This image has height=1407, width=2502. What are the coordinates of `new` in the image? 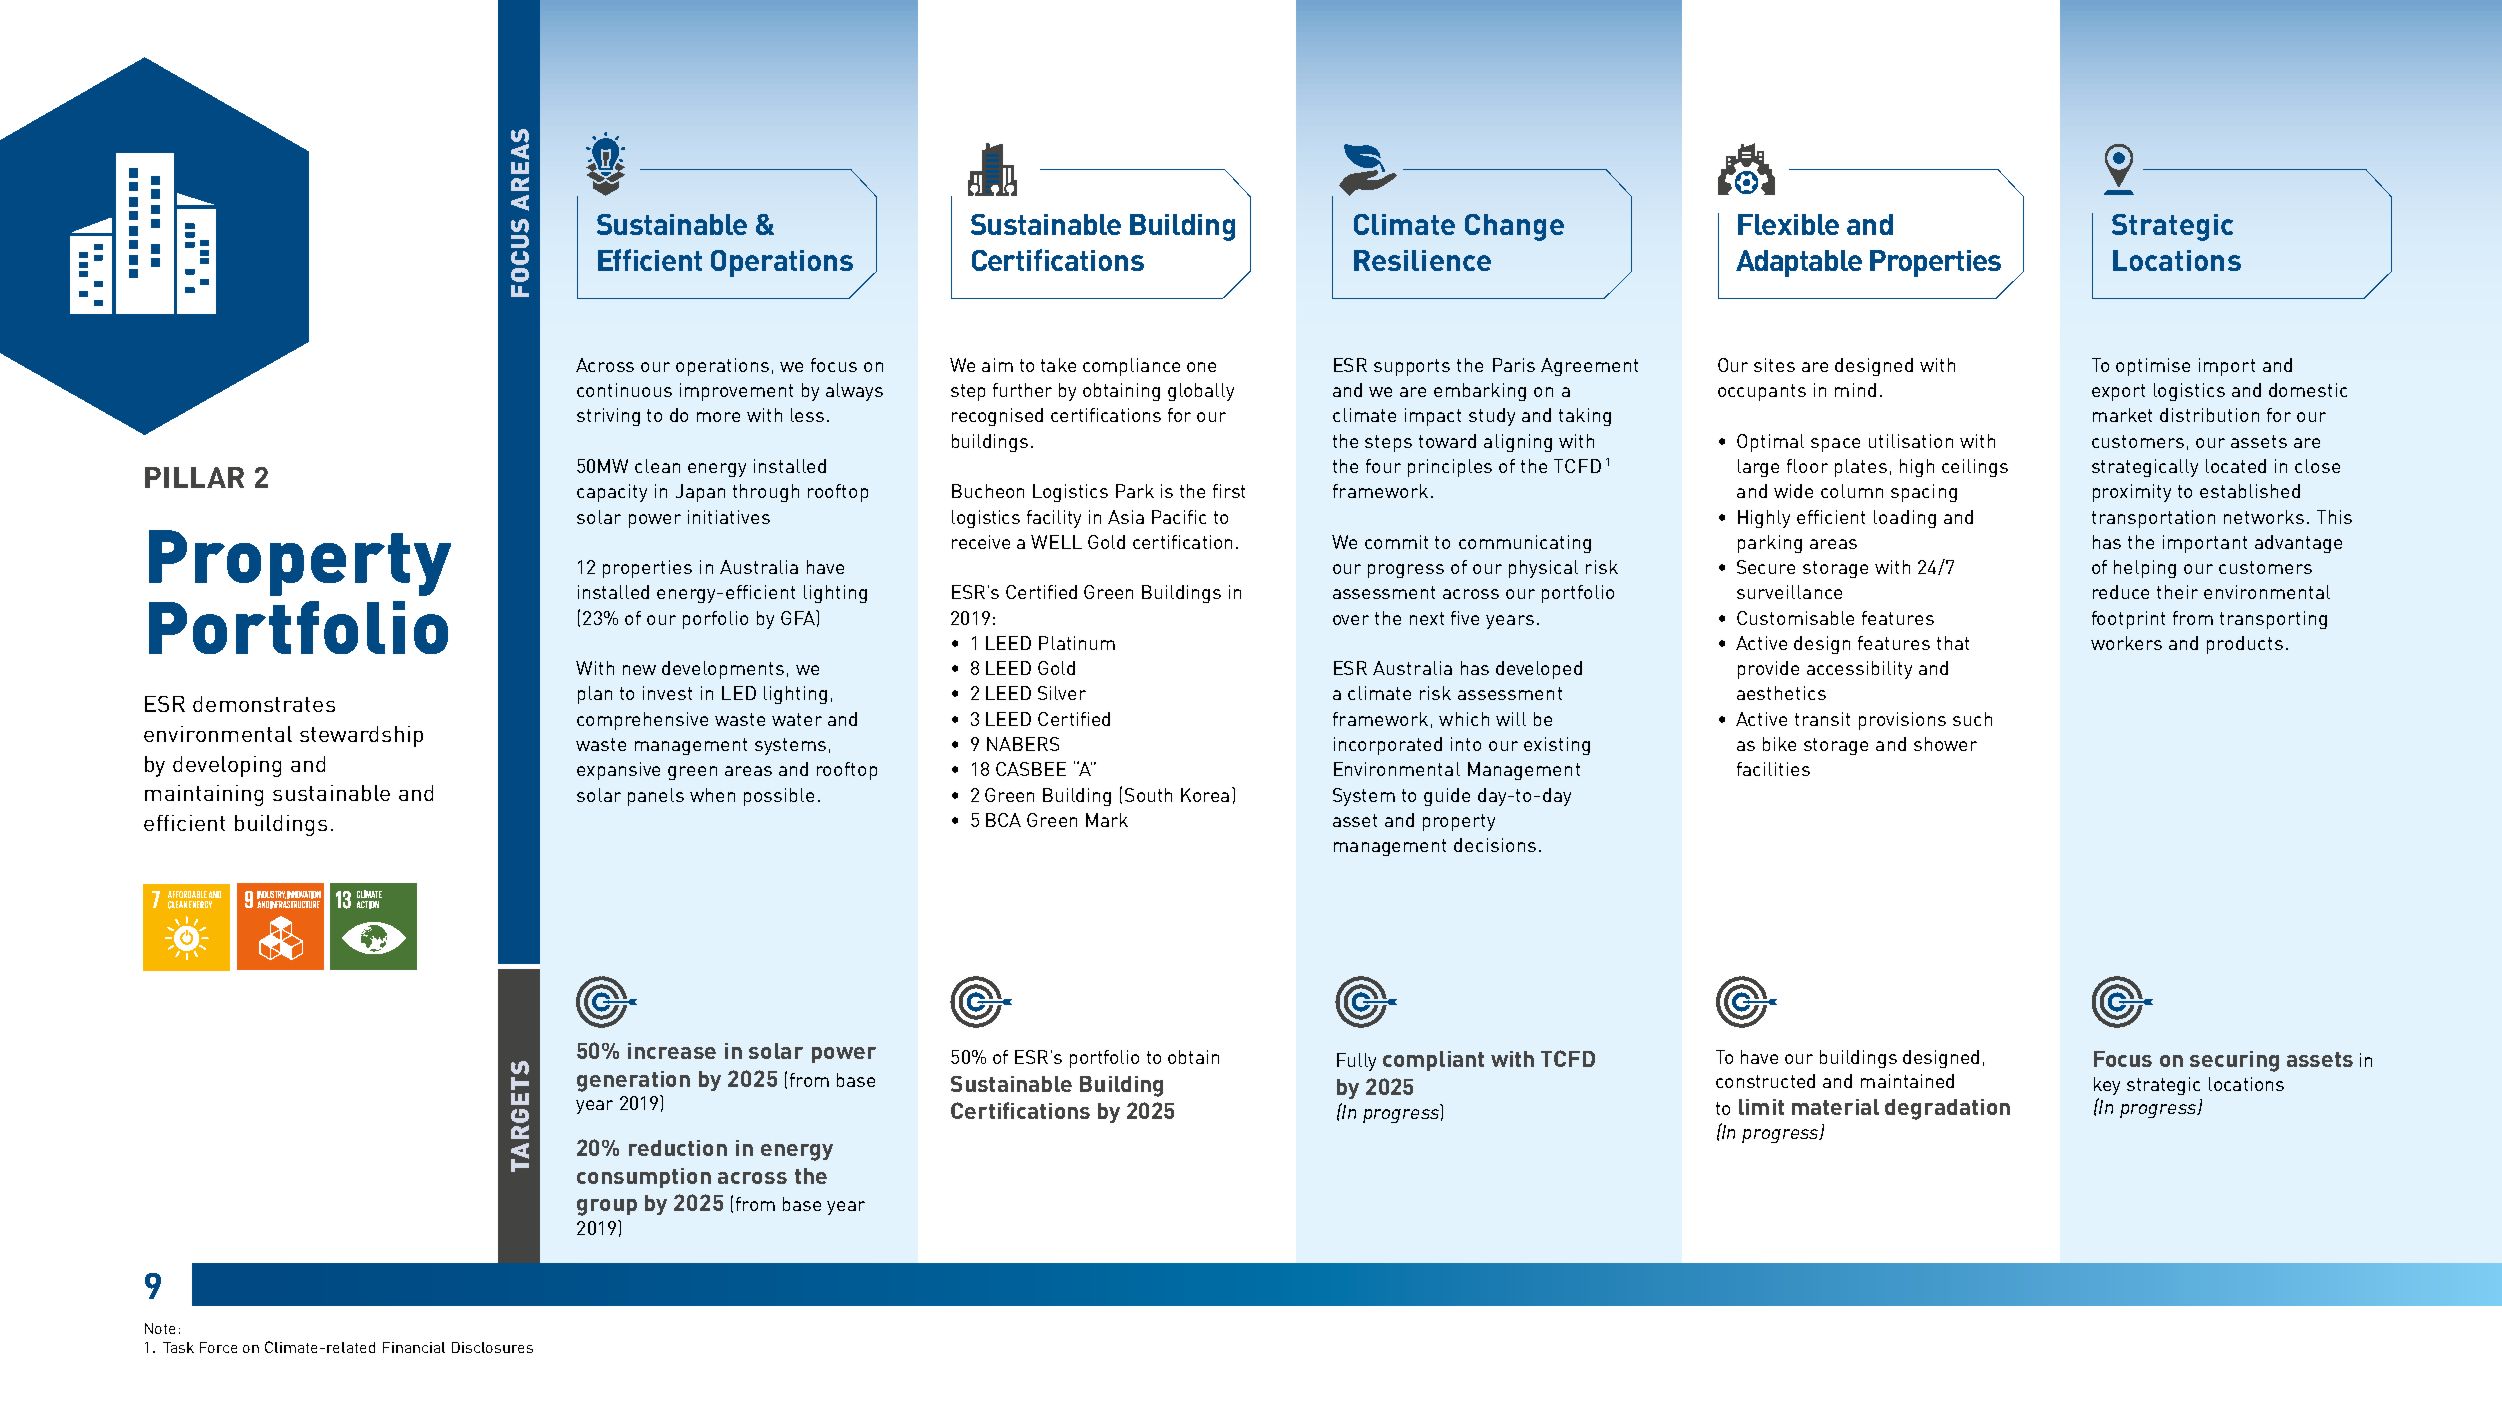 It's located at (639, 670).
